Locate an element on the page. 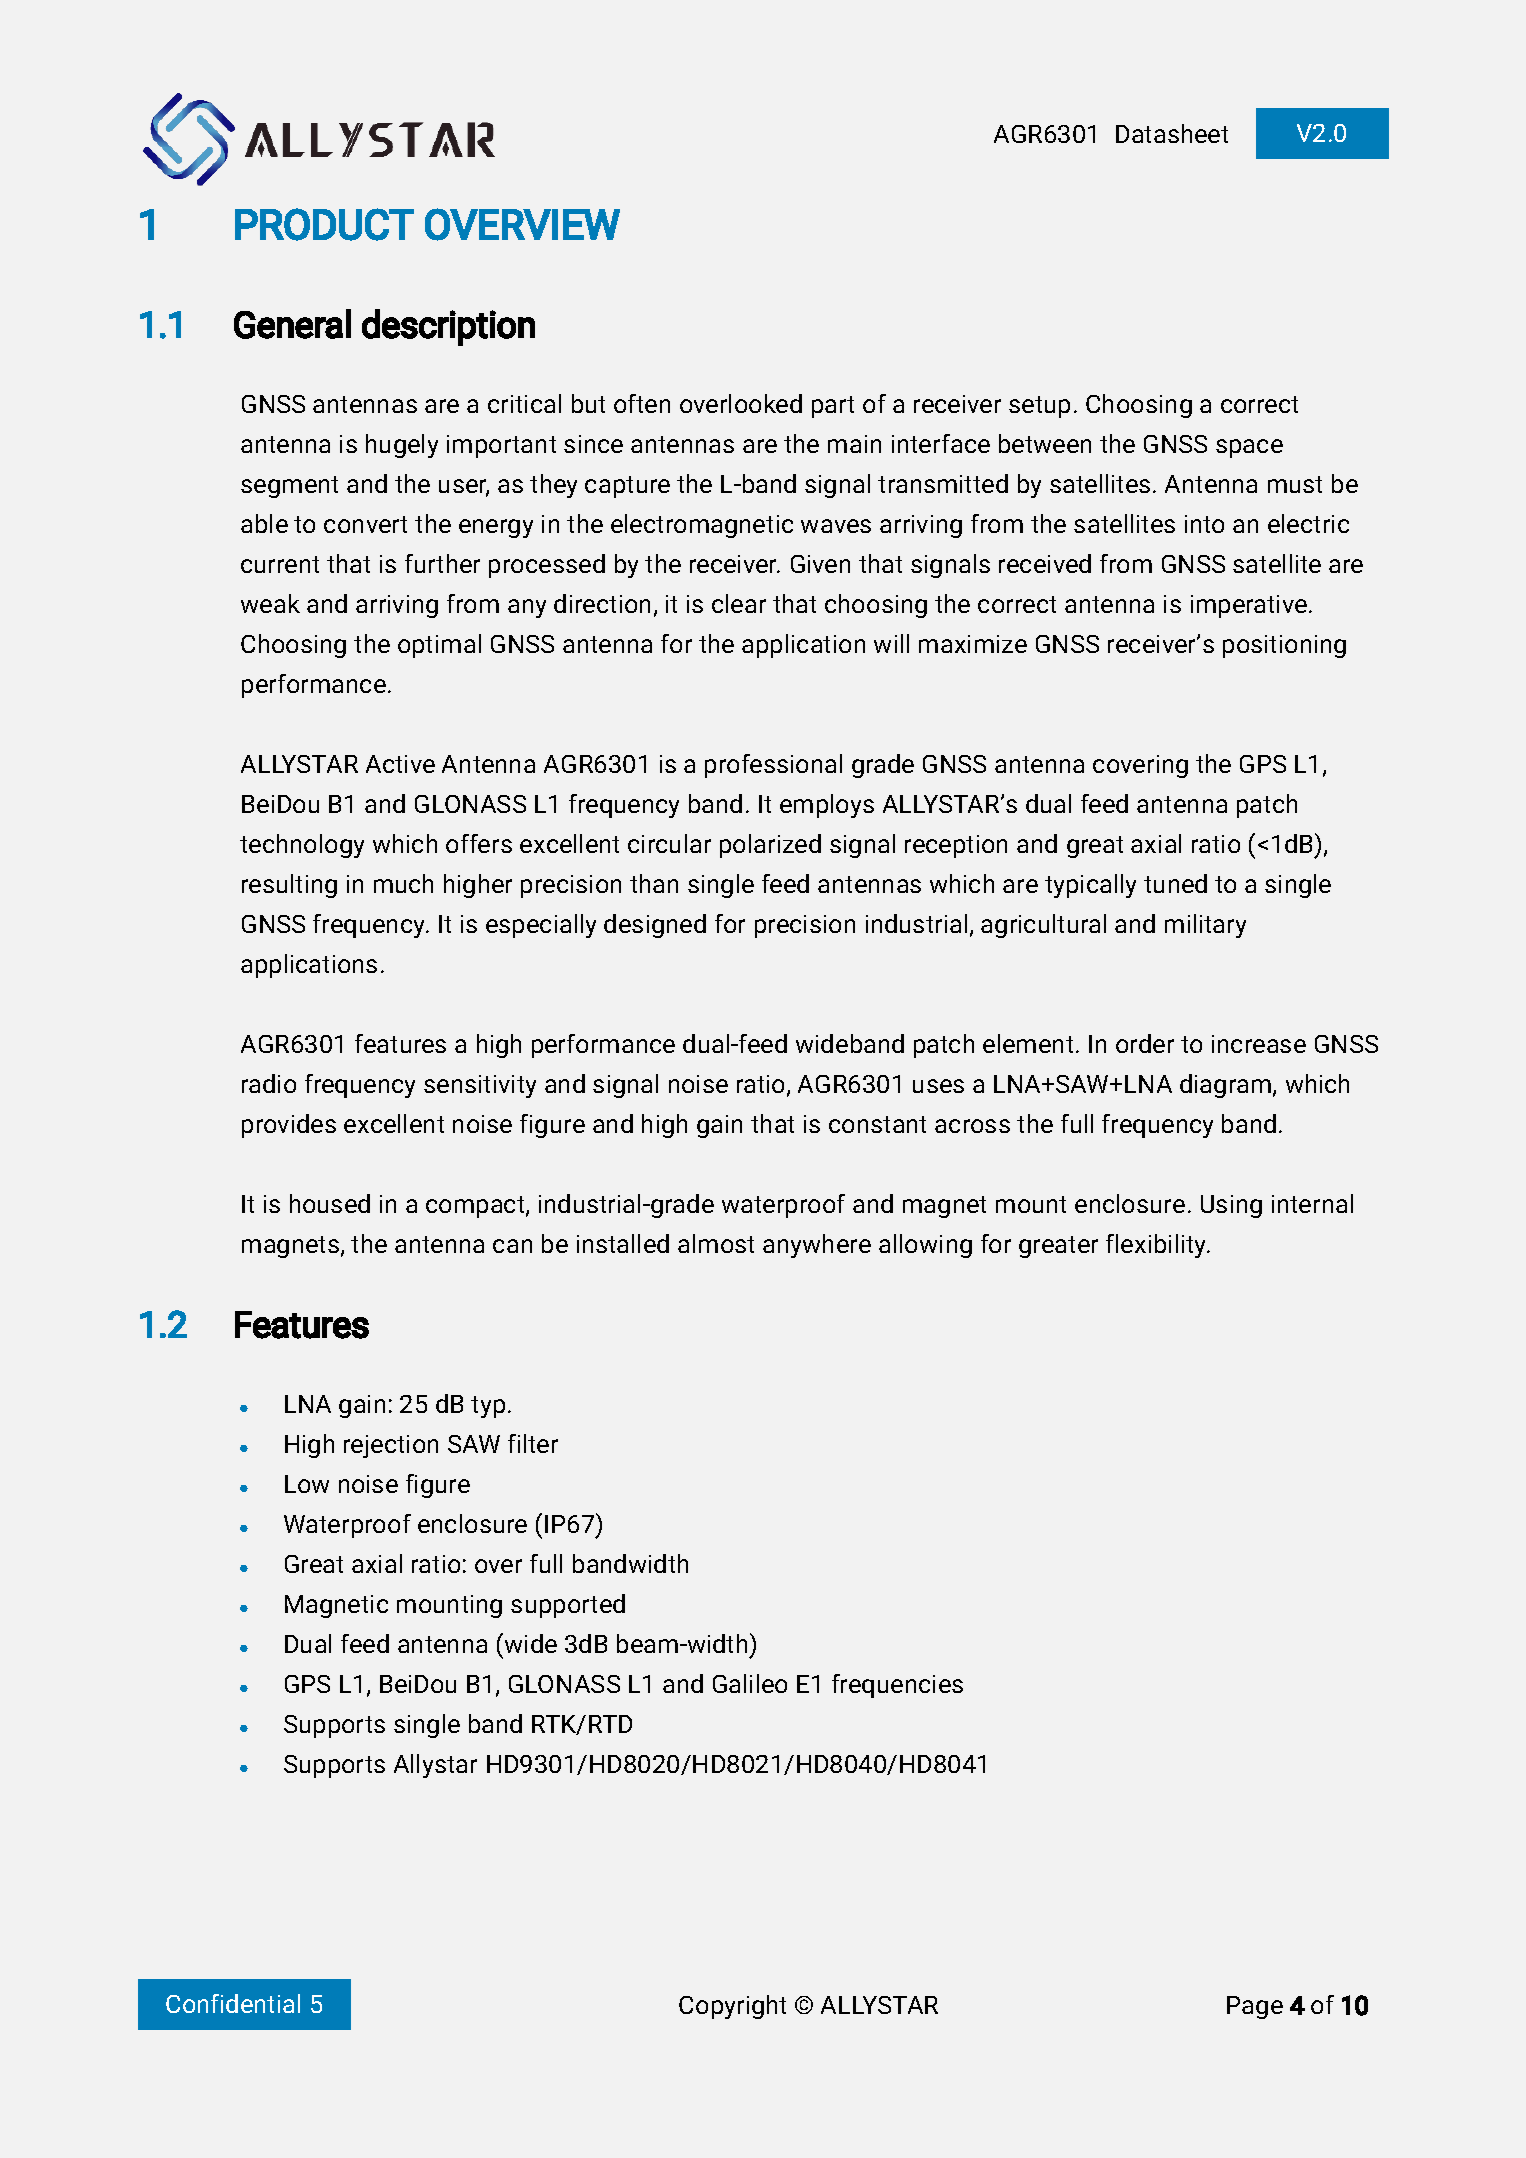 The width and height of the page is (1526, 2158). rejection is located at coordinates (391, 1446).
